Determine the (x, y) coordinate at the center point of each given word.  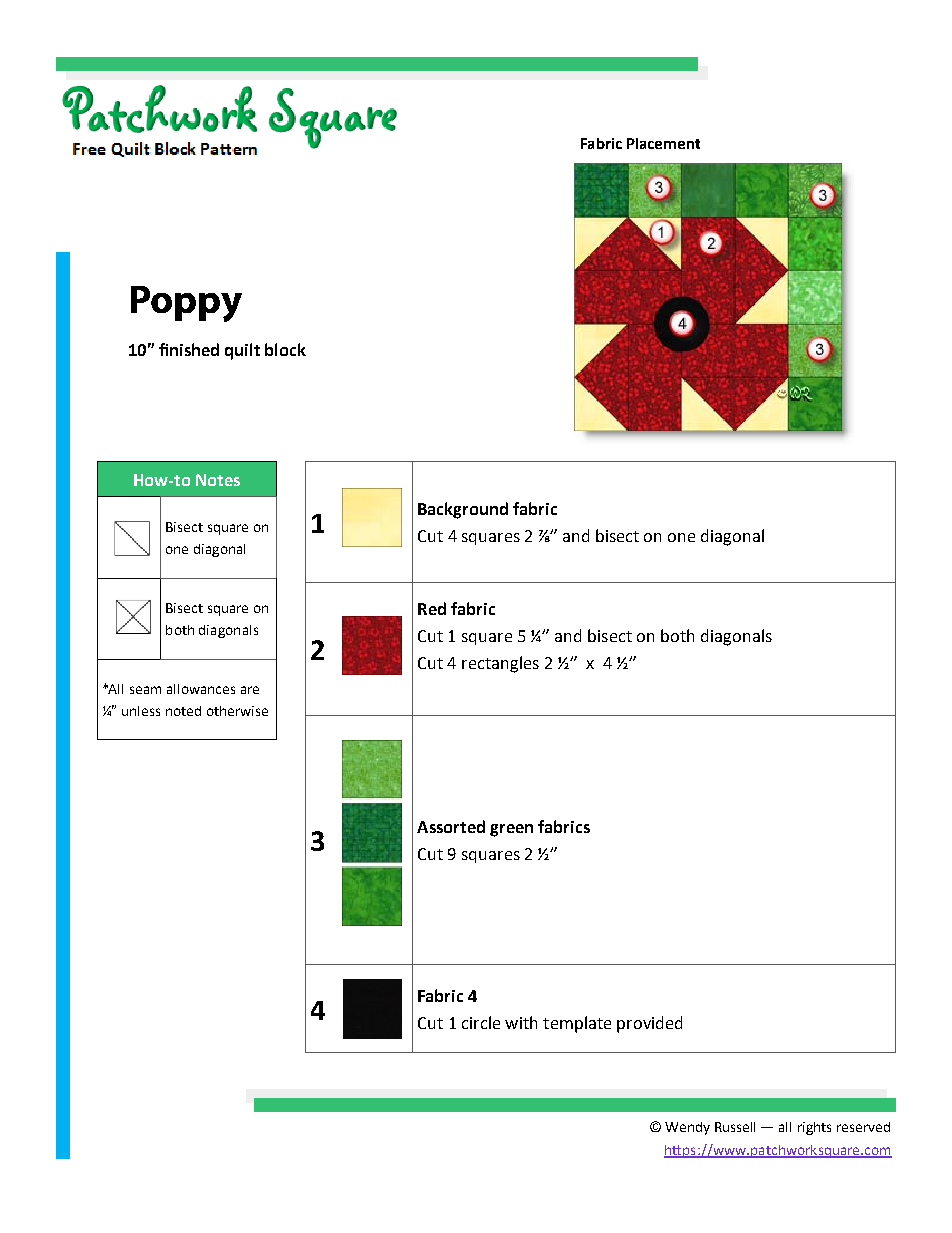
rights (814, 1128)
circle (481, 1022)
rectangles (500, 664)
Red (432, 608)
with (521, 1022)
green (511, 830)
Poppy (186, 304)
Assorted (451, 826)
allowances (201, 689)
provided (649, 1024)
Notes (218, 480)
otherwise (237, 711)
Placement (663, 143)
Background (463, 510)
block (285, 349)
